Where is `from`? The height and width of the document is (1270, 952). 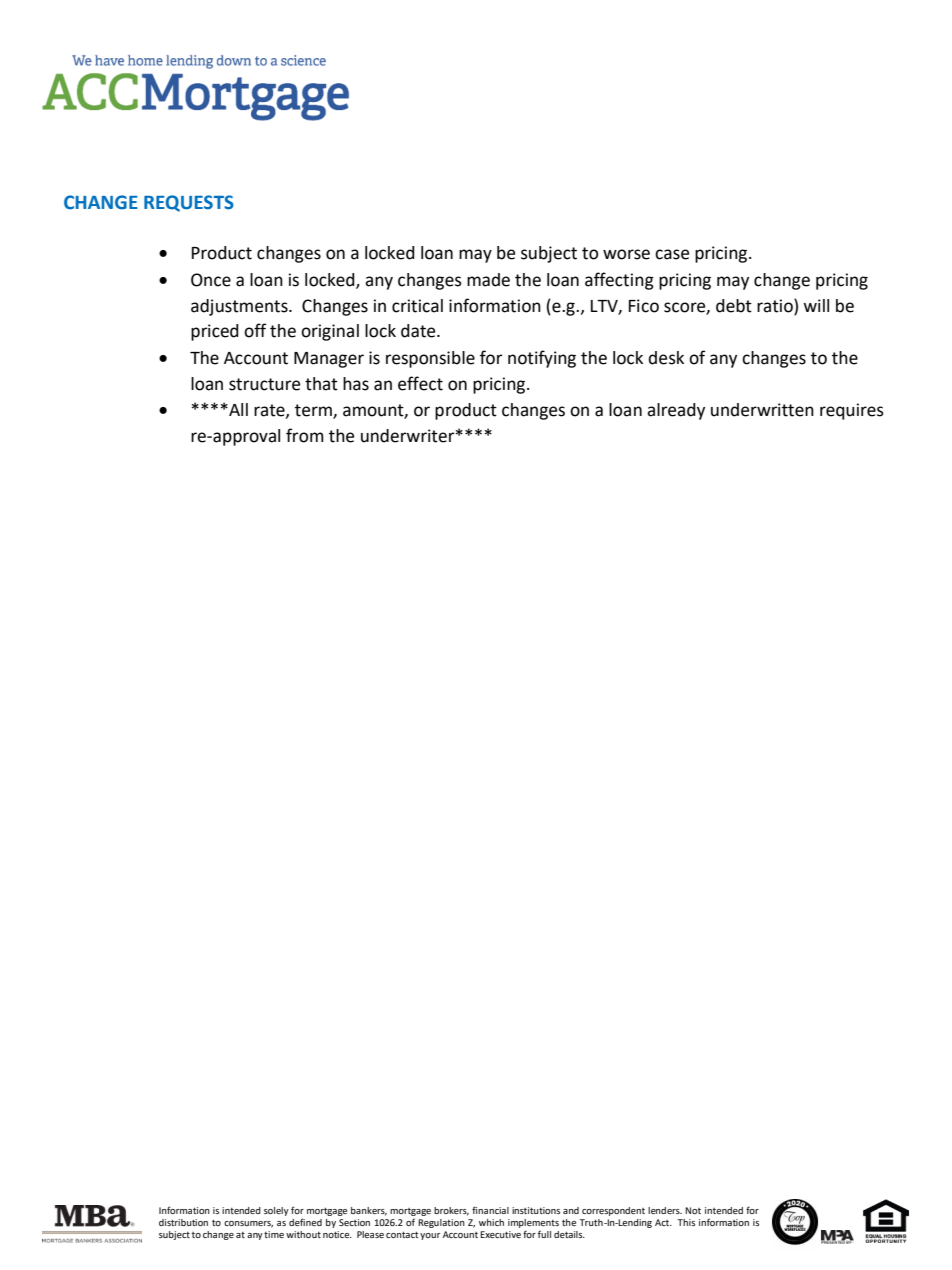
from is located at coordinates (305, 435).
